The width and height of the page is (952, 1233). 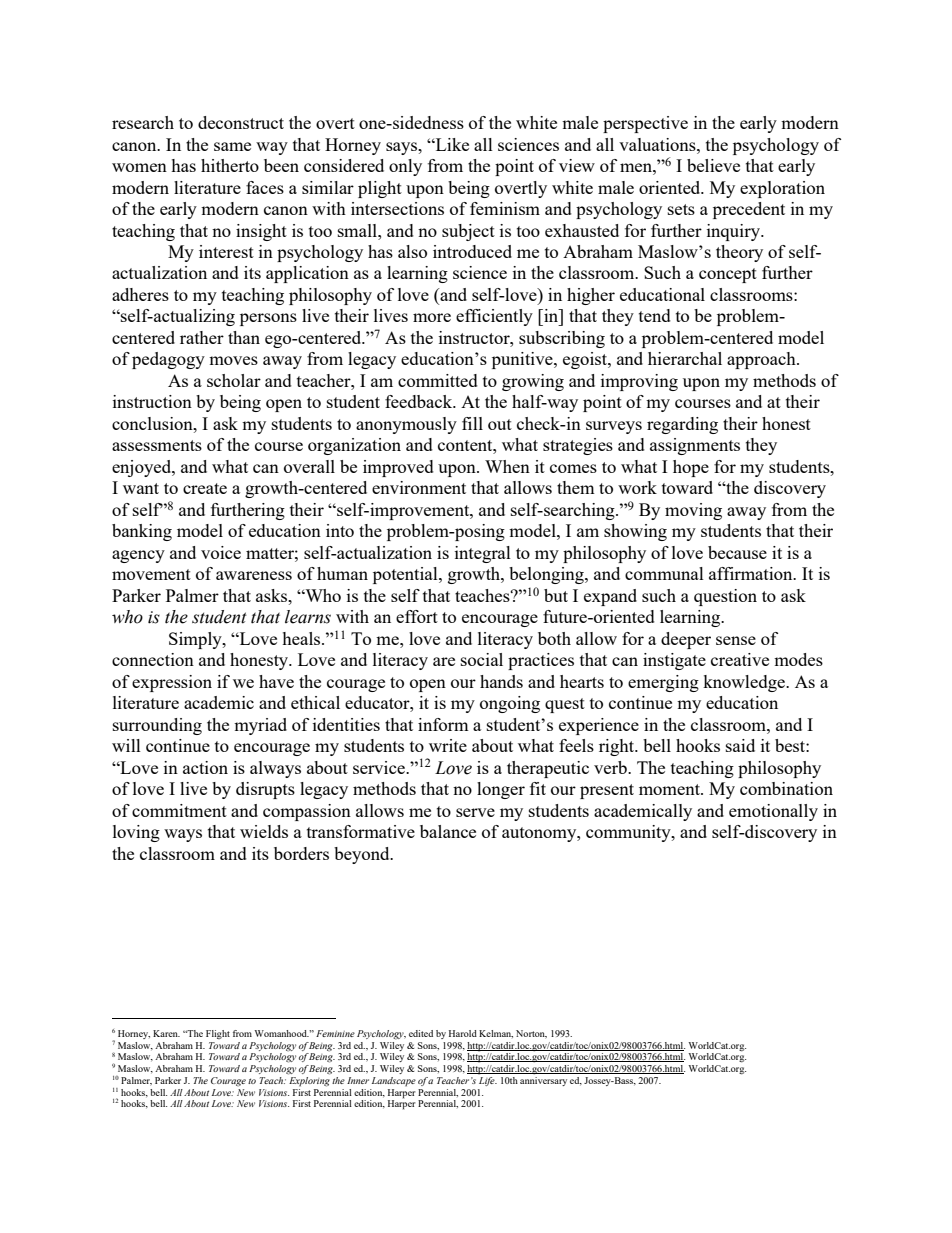 I want to click on only, so click(x=405, y=167).
